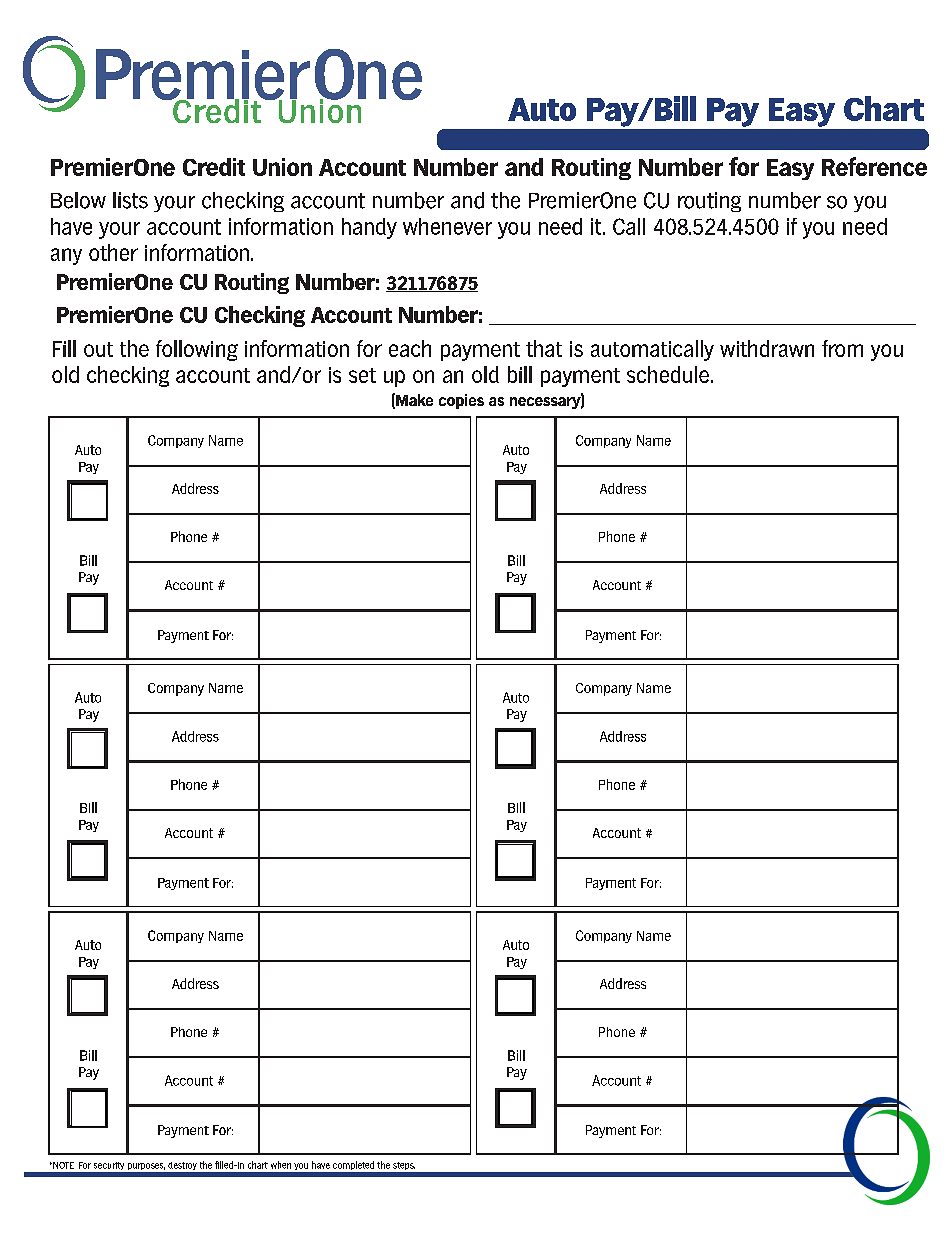 The image size is (952, 1233). I want to click on copies, so click(461, 401).
